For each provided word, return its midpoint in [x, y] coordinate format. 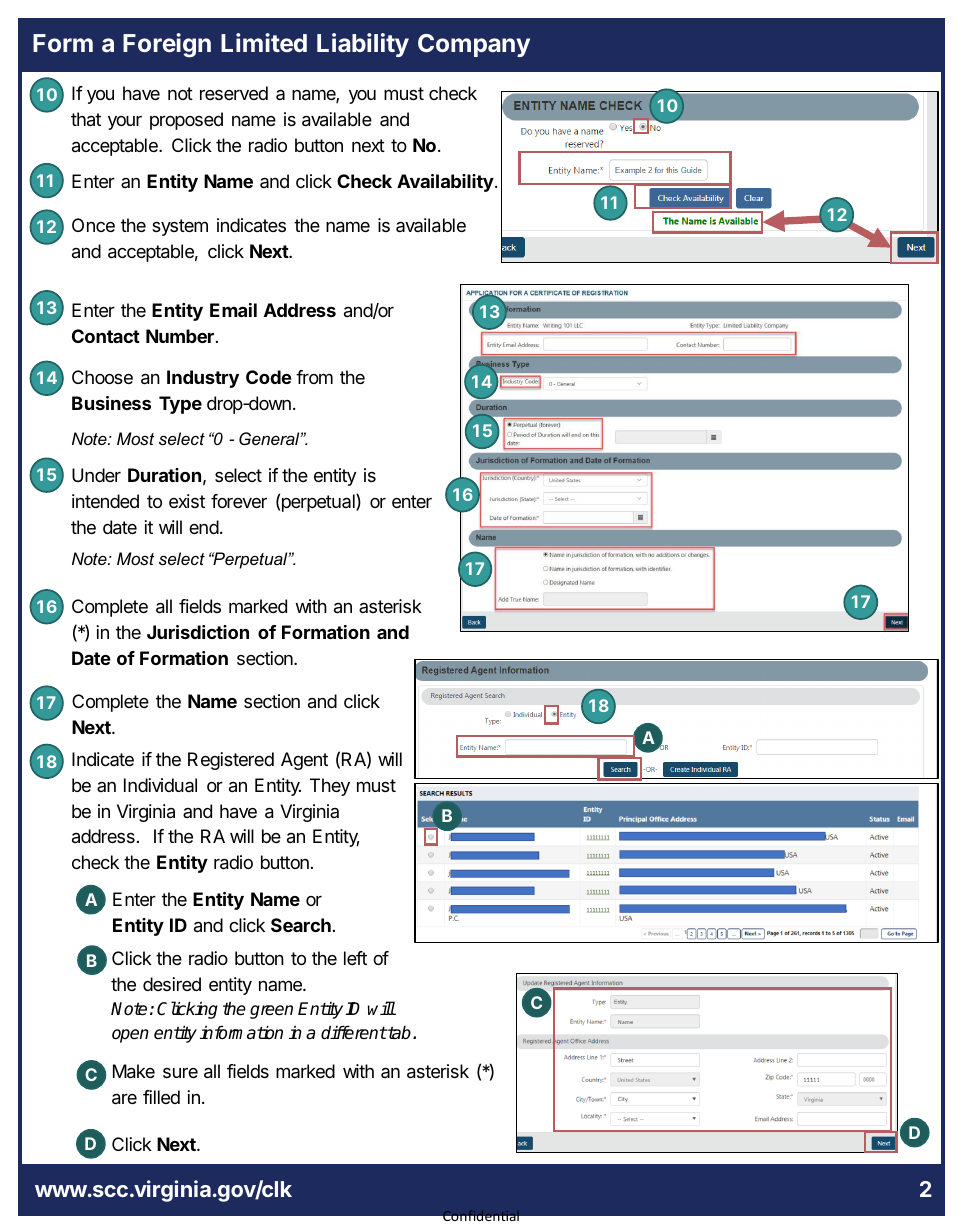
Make [134, 1071]
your [125, 123]
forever [239, 501]
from [314, 377]
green [271, 1012]
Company [474, 45]
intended [105, 501]
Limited [264, 42]
